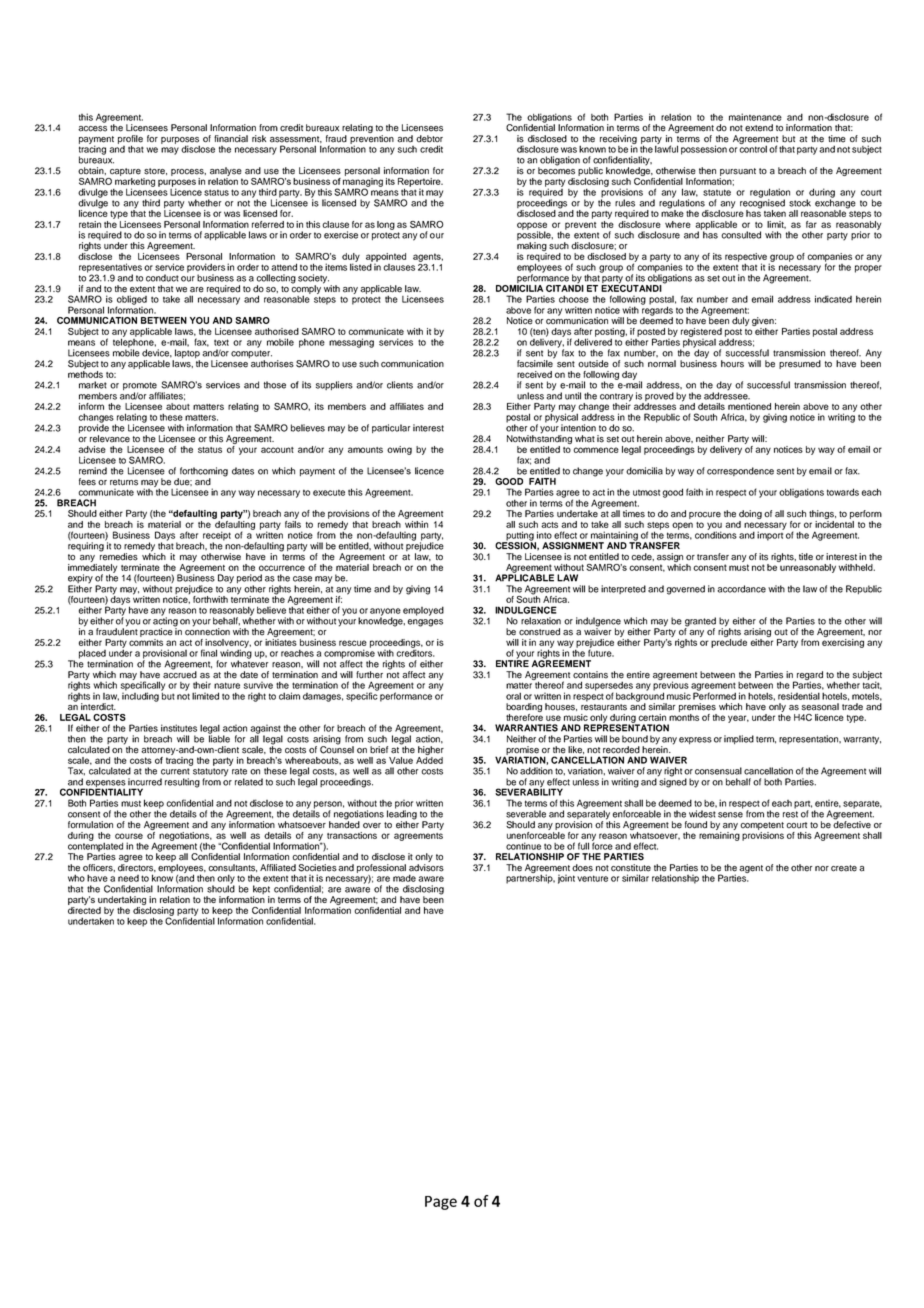 This page has width=924, height=1308. Describe the element at coordinates (844, 868) in the page. I see `create` at that location.
